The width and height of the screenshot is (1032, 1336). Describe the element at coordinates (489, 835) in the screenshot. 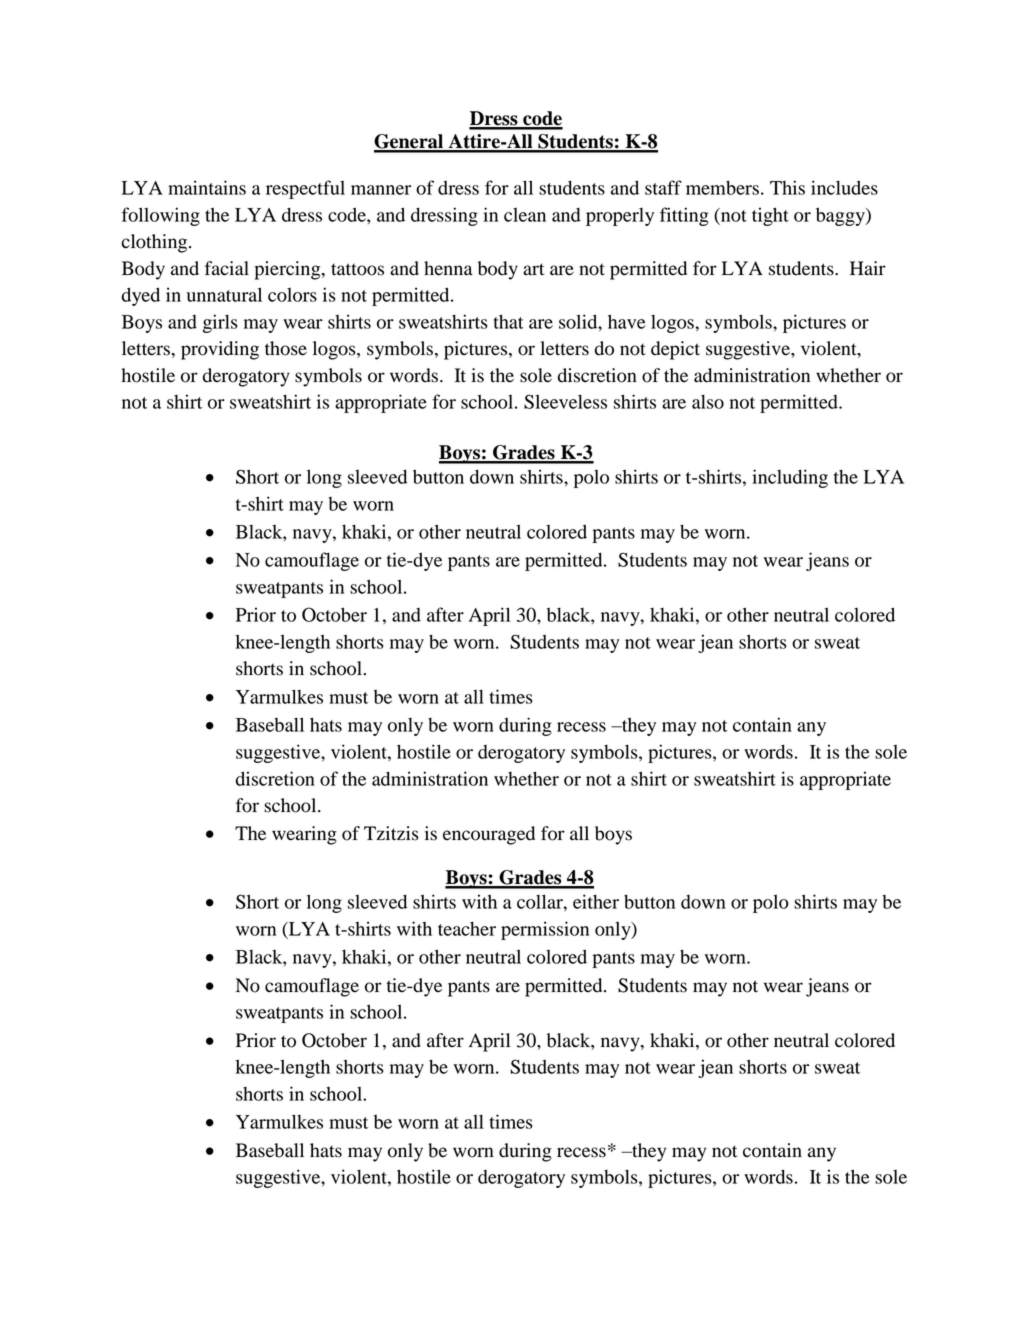

I see `encouraged` at that location.
